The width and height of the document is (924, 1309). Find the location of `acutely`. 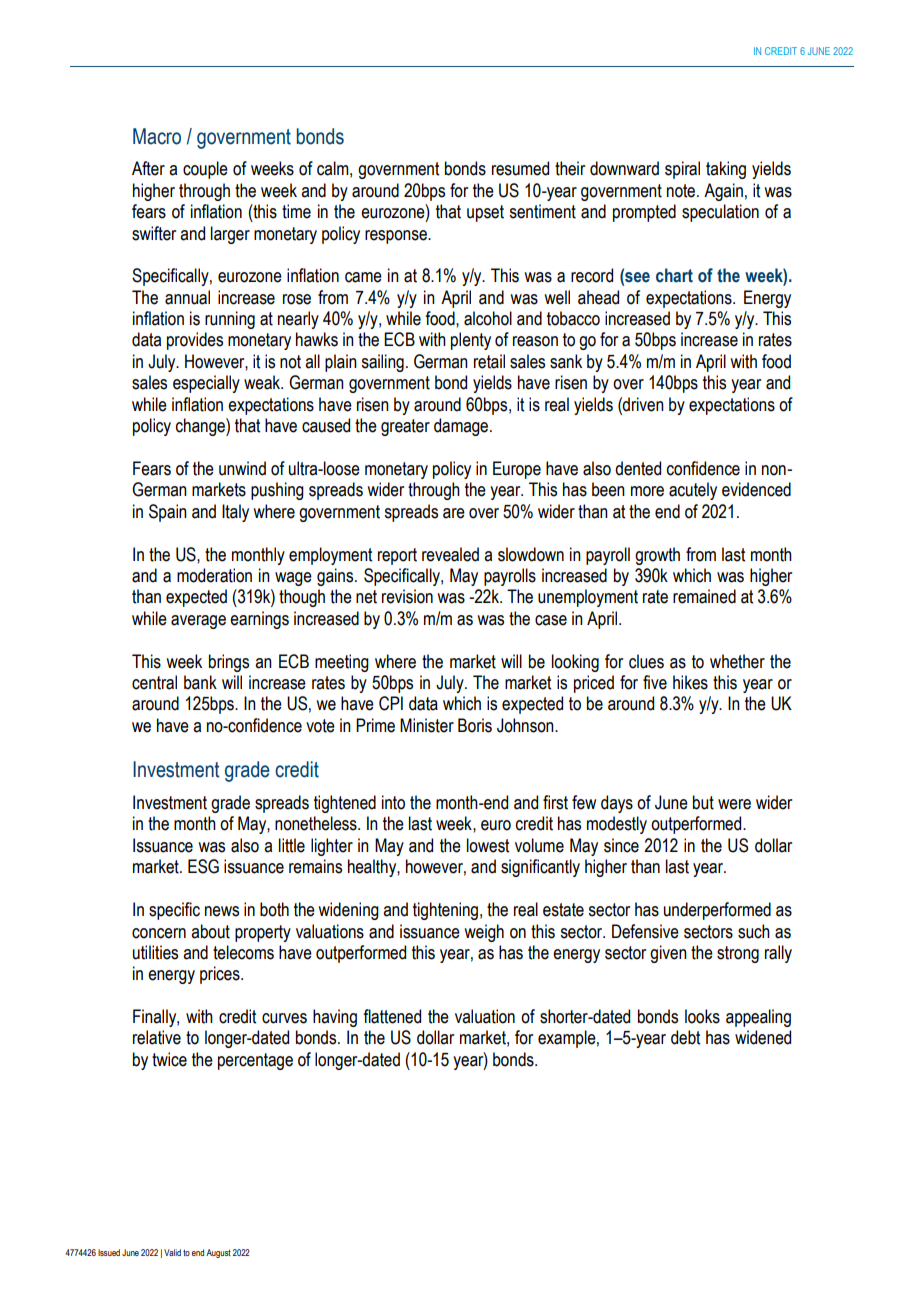

acutely is located at coordinates (693, 491).
